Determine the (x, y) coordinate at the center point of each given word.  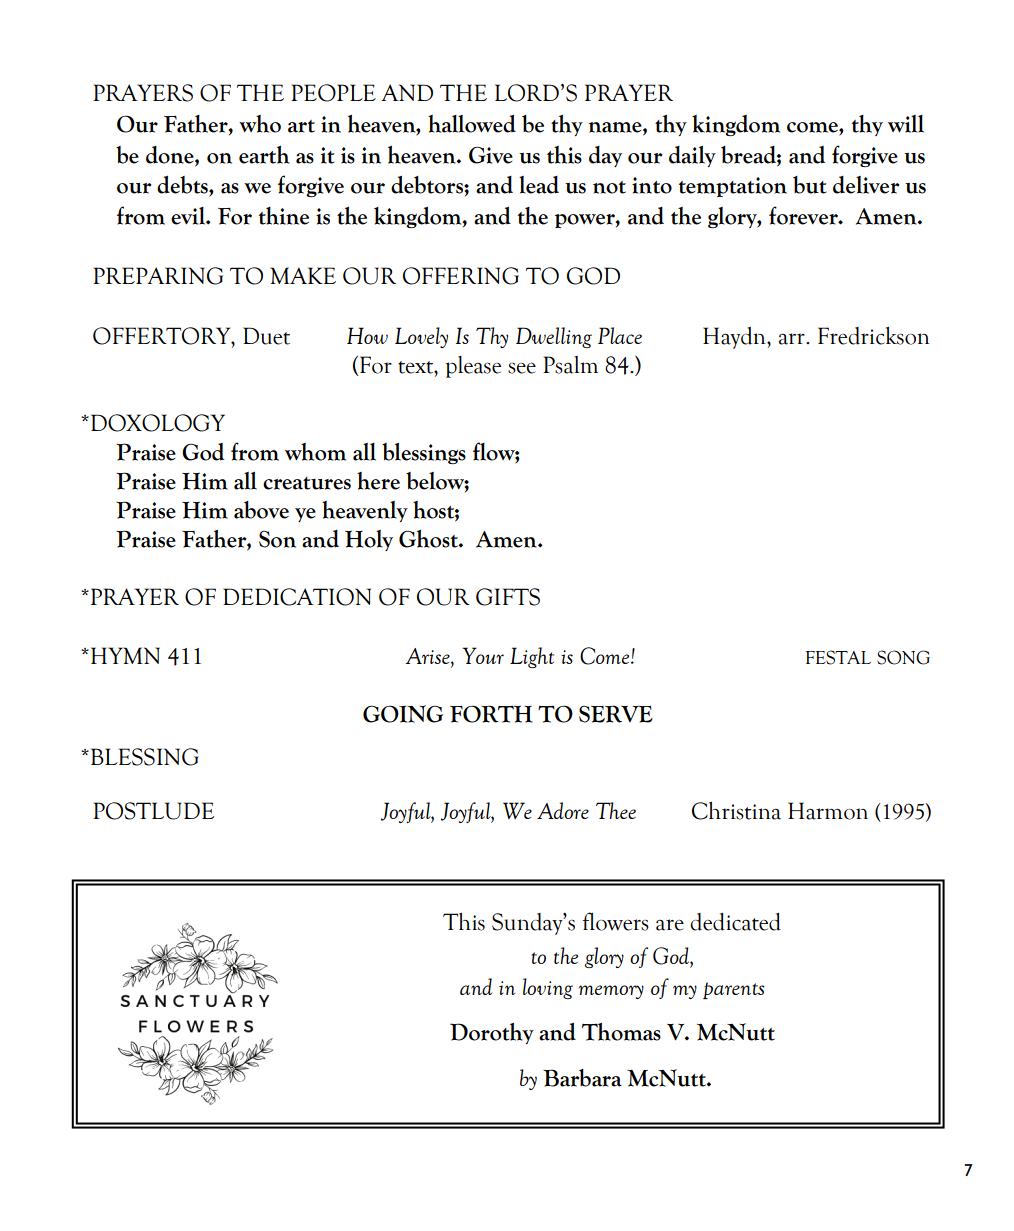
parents (734, 990)
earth (264, 155)
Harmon (828, 811)
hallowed (472, 124)
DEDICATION (297, 597)
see (522, 368)
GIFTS (508, 597)
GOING (403, 714)
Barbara (582, 1078)
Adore (563, 810)
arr (793, 339)
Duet (266, 336)
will (906, 124)
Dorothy (492, 1033)
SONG (903, 657)
